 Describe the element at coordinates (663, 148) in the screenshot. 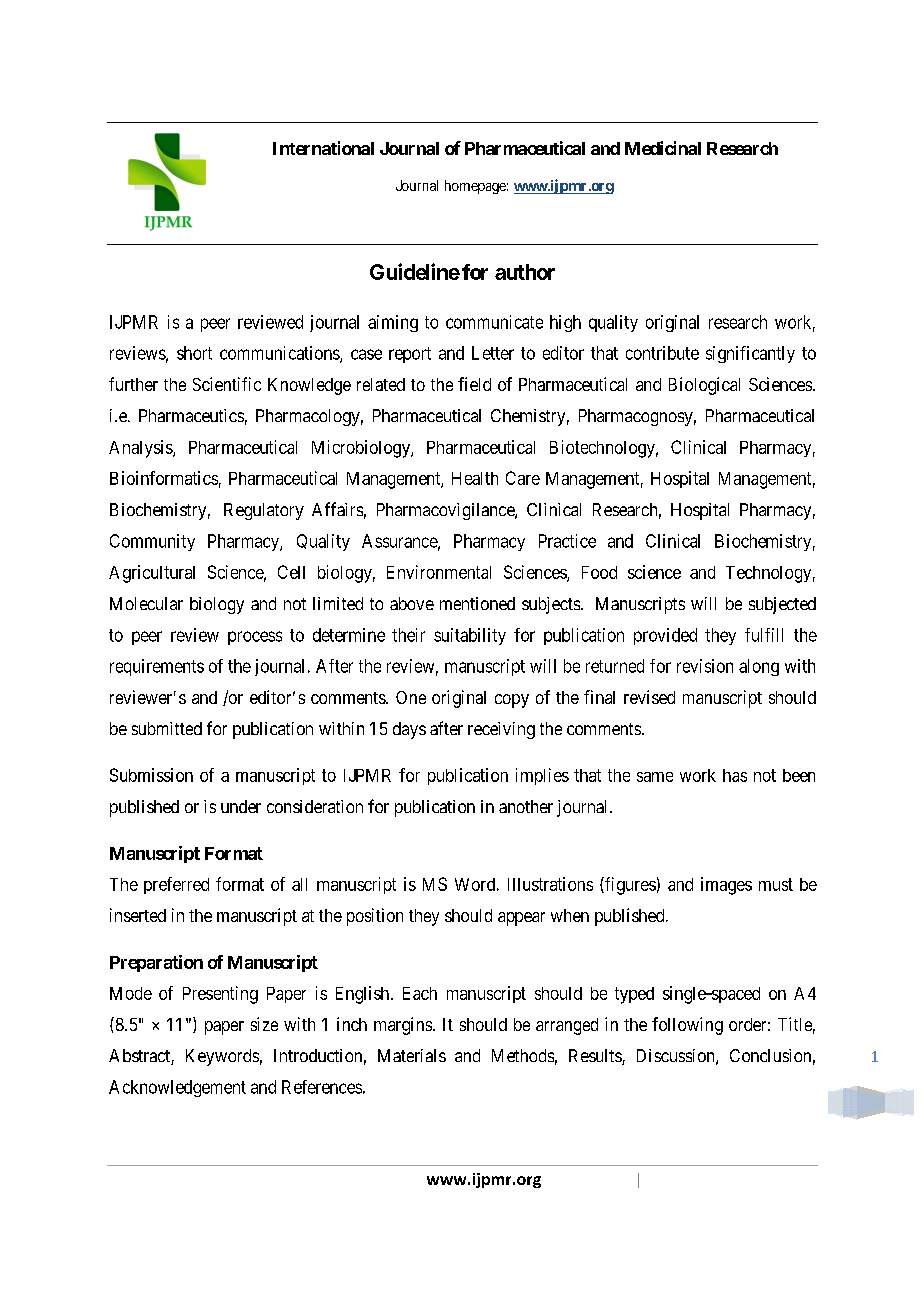

I see `Medicinal` at that location.
